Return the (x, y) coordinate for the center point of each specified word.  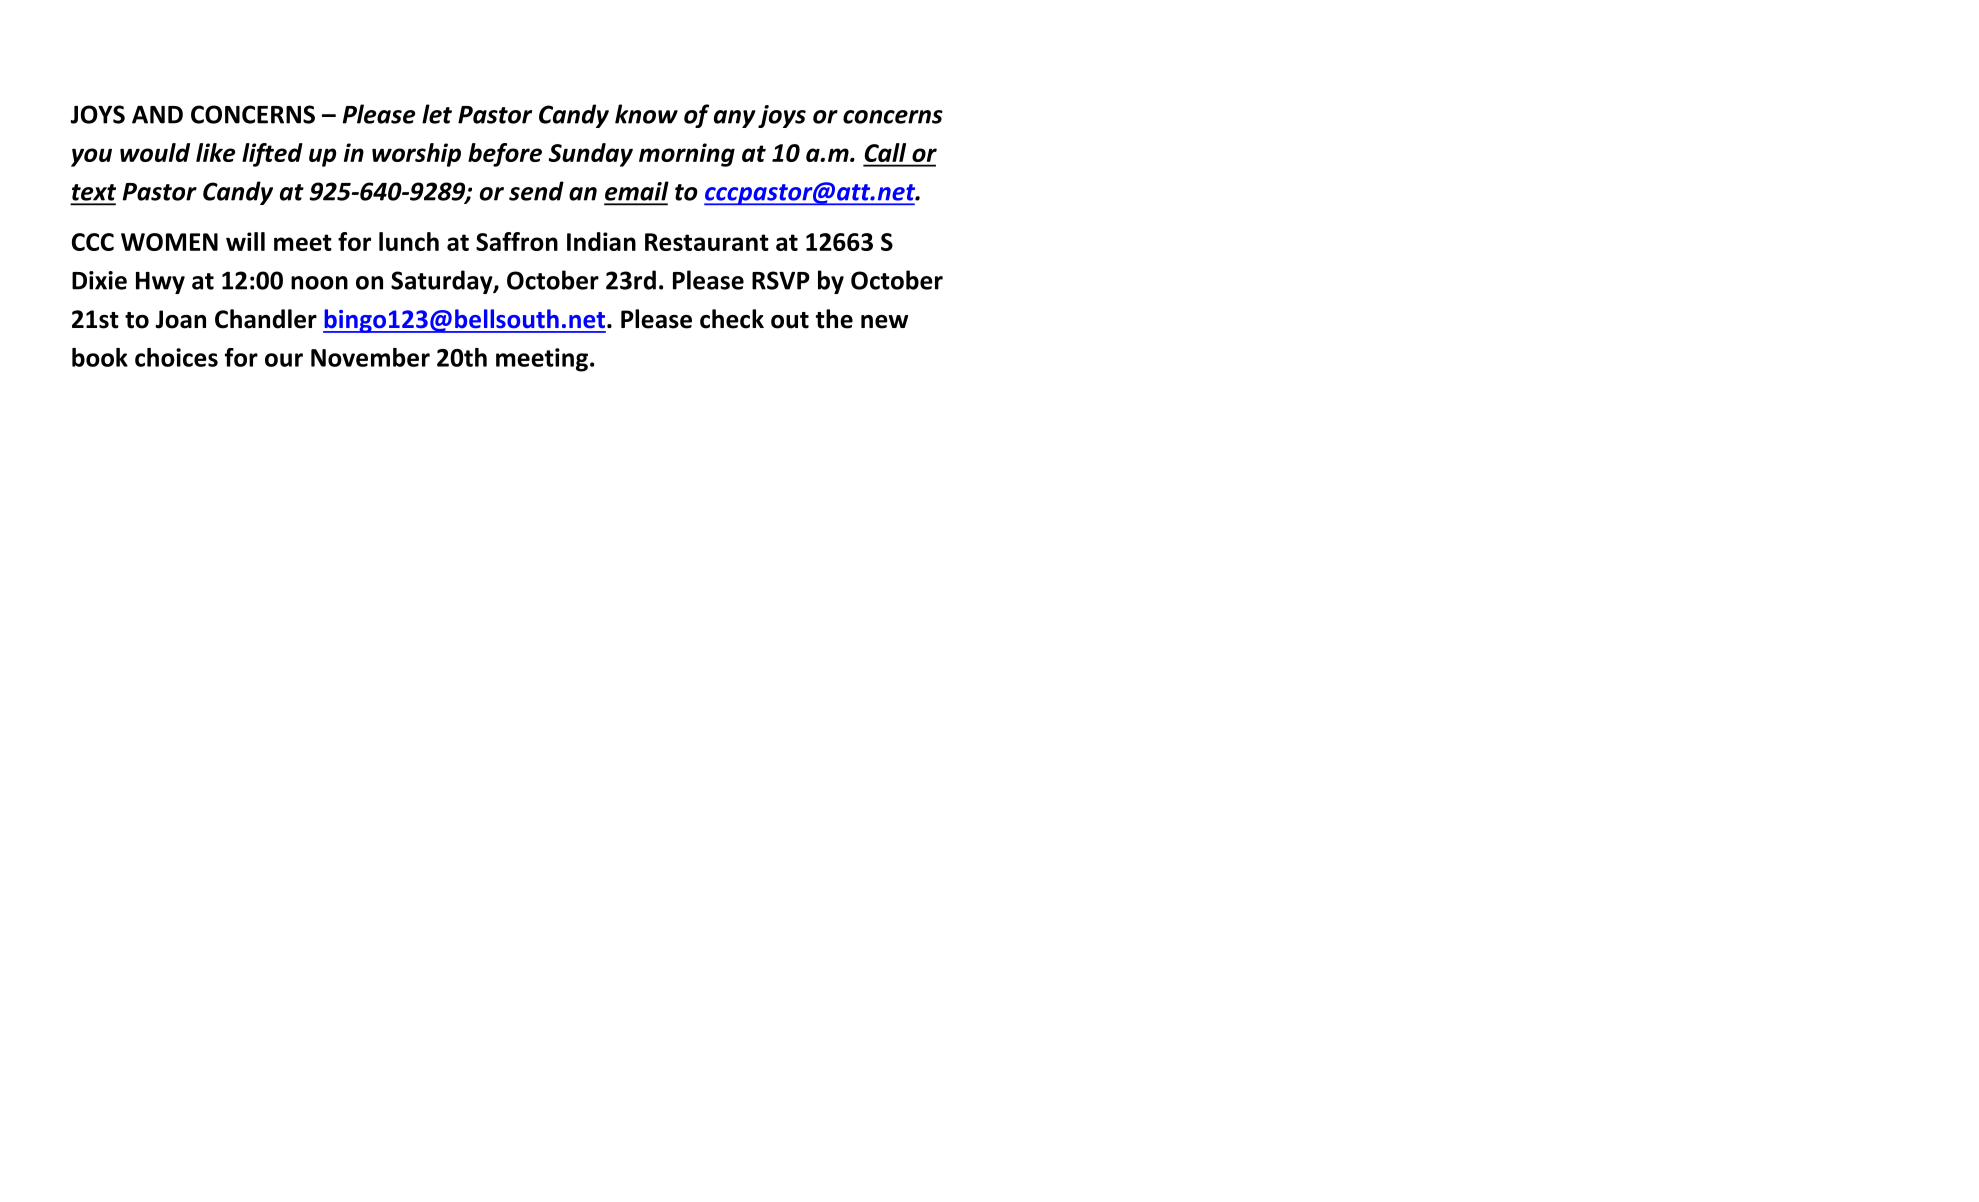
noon (319, 283)
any (735, 119)
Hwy (160, 283)
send (536, 191)
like (215, 152)
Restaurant (707, 242)
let (437, 114)
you (91, 157)
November (370, 357)
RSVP (781, 280)
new (884, 322)
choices (176, 357)
